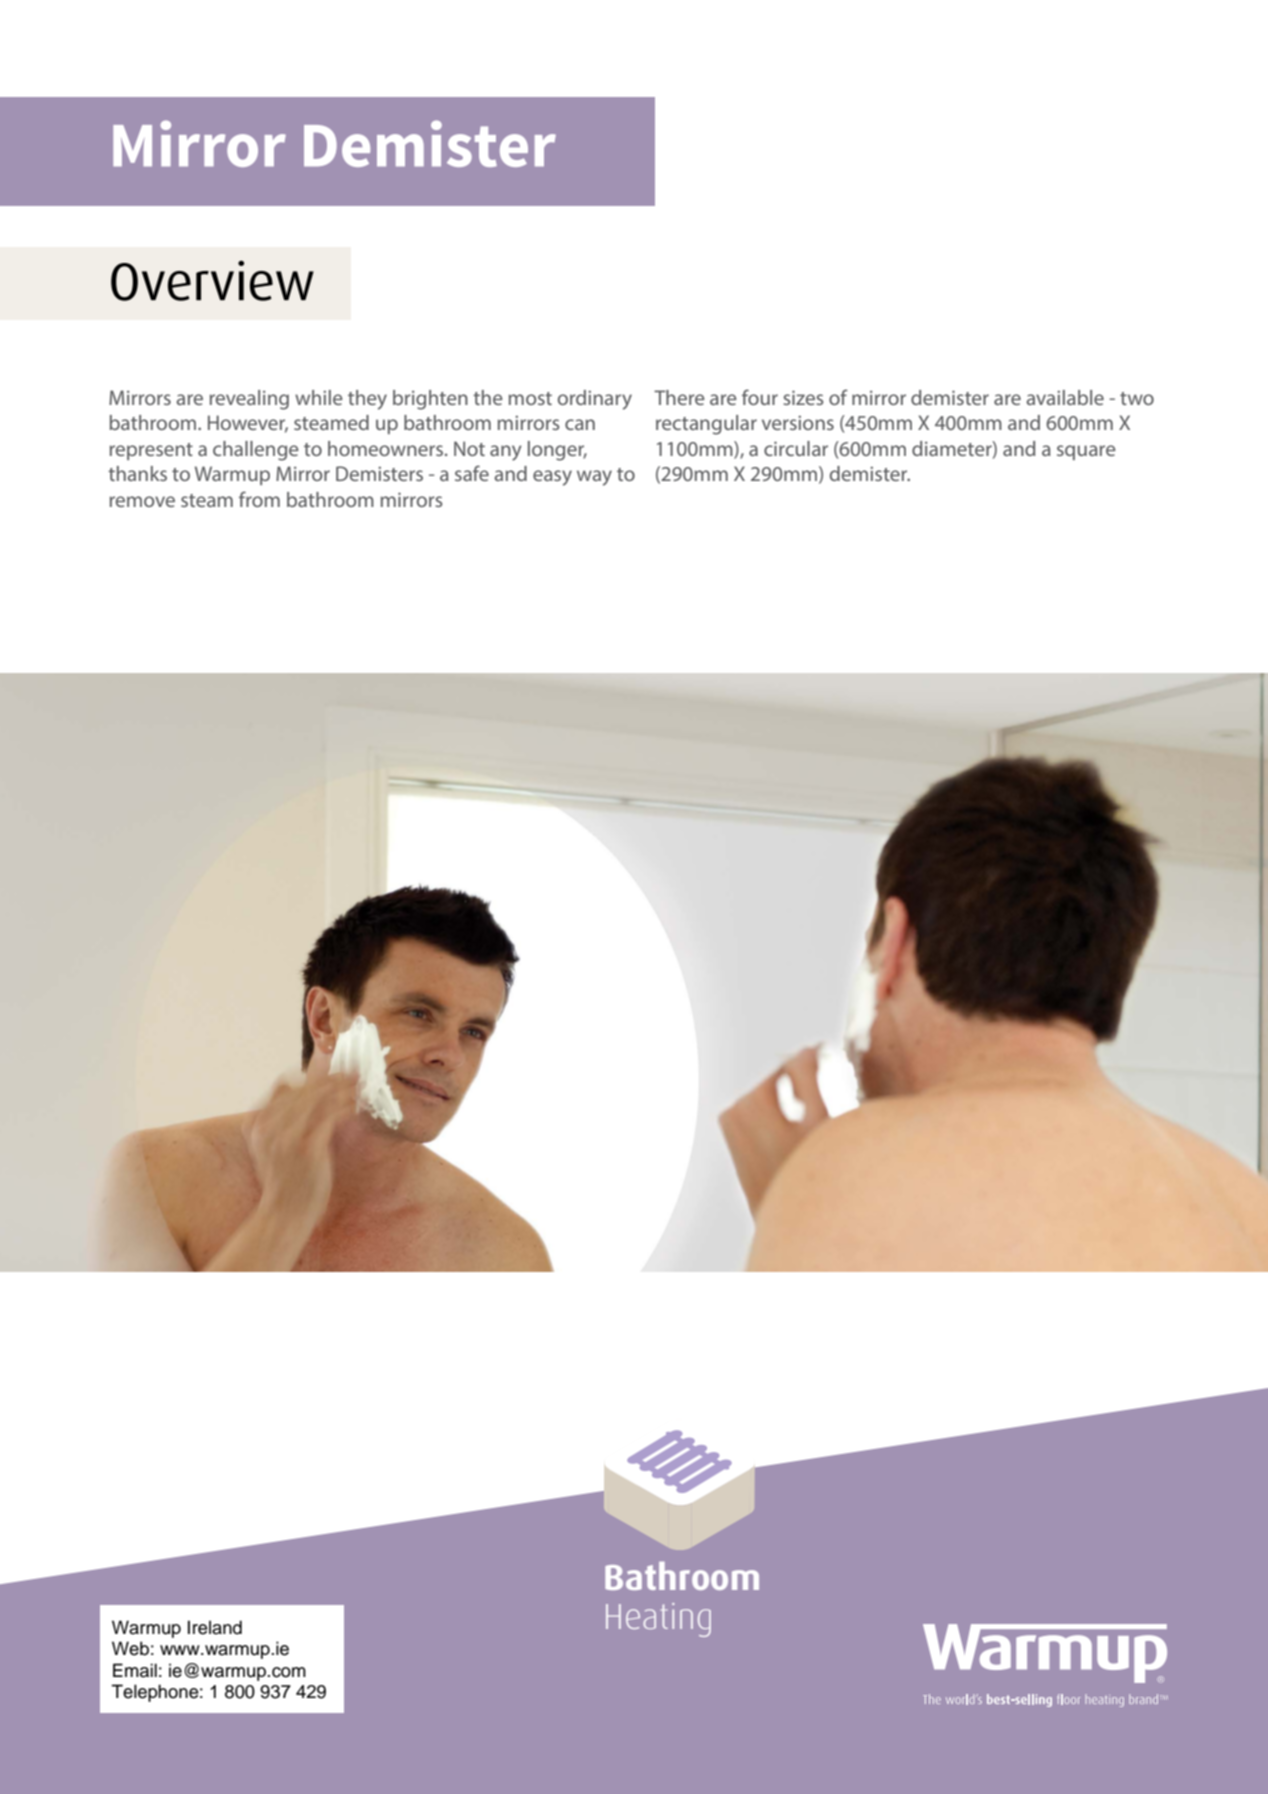 This screenshot has width=1268, height=1794. Describe the element at coordinates (1065, 397) in the screenshot. I see `available` at that location.
